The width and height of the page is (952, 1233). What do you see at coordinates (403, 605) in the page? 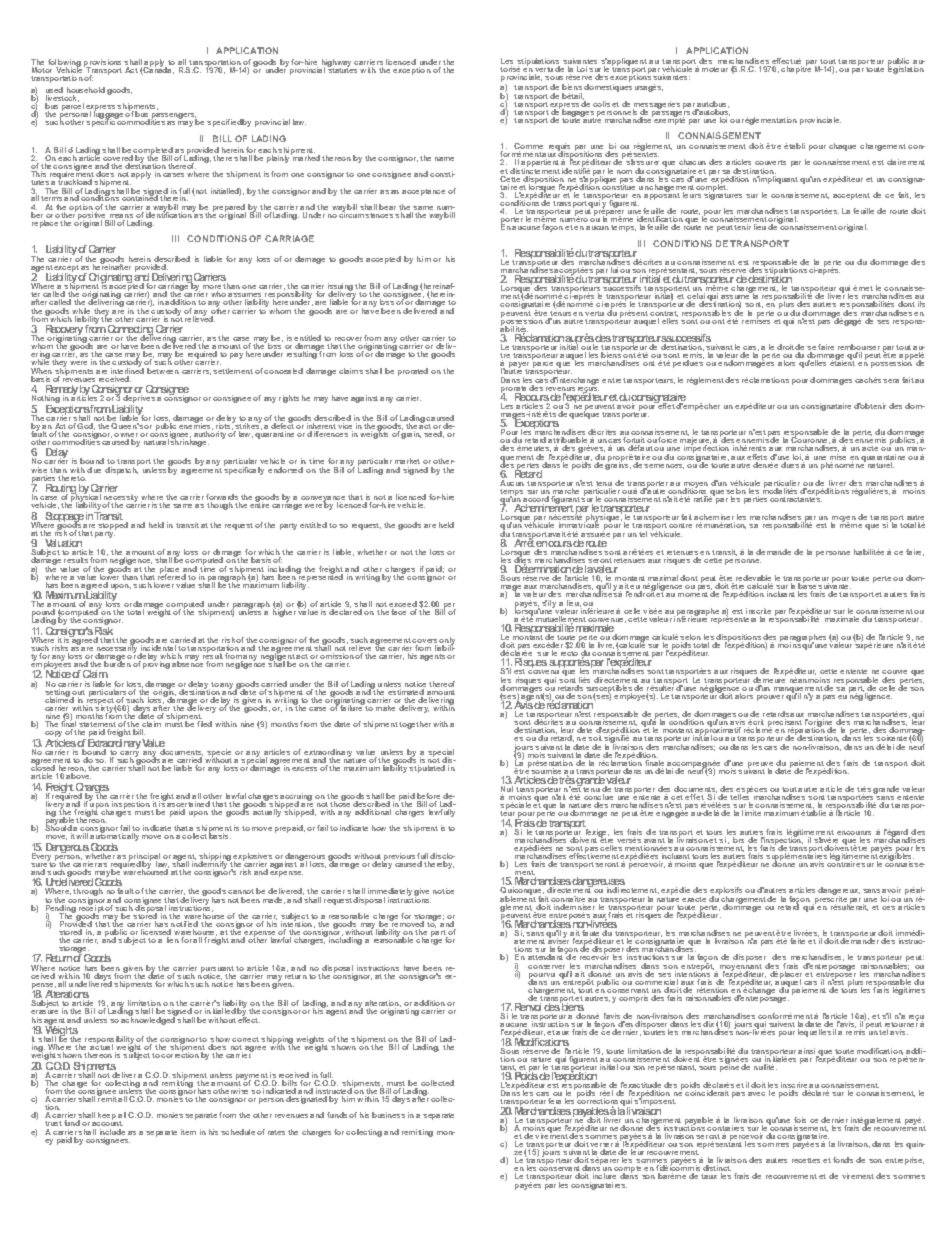
I see `exceed` at bounding box center [403, 605].
